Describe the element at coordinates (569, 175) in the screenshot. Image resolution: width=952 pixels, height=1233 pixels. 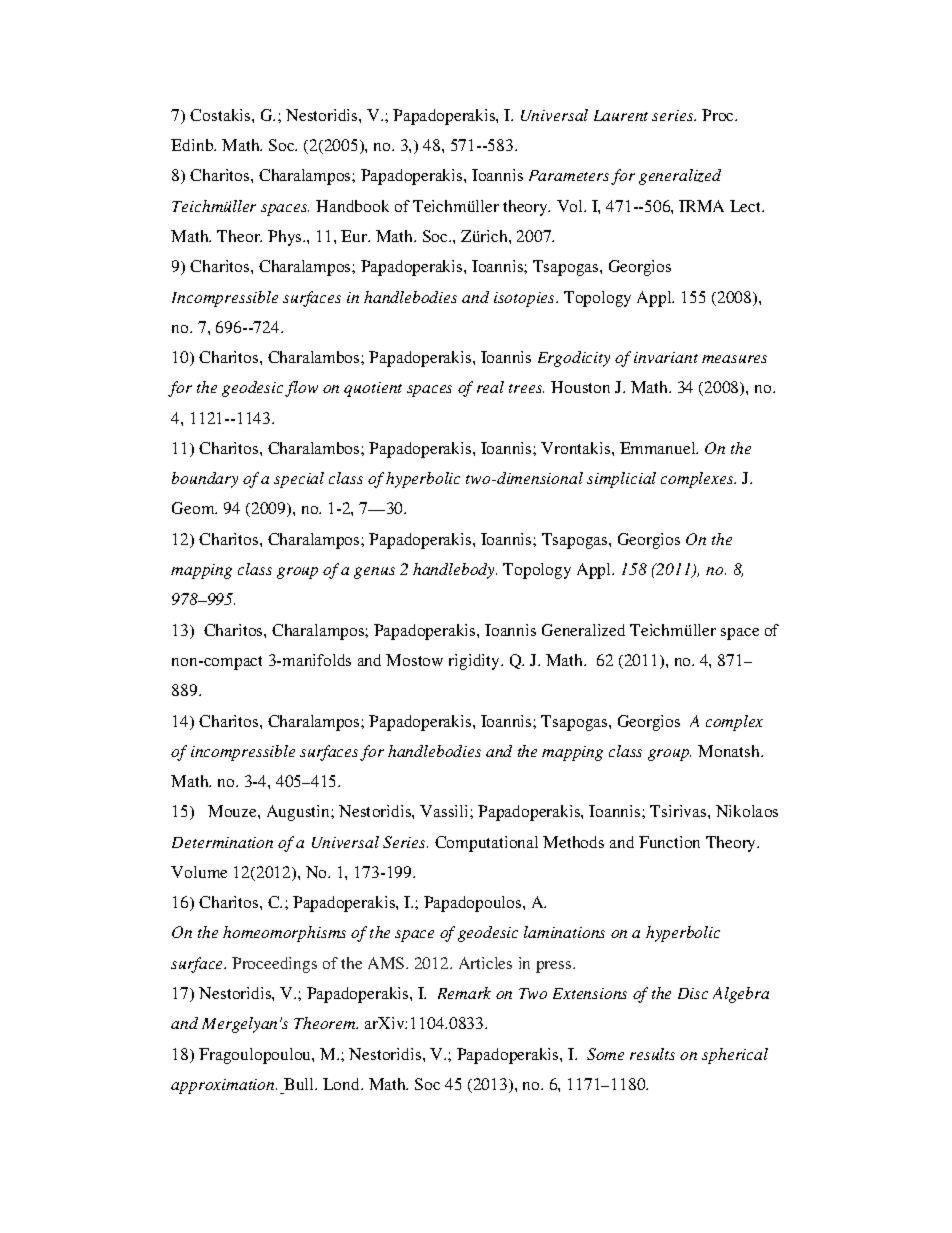
I see `Parameters` at that location.
